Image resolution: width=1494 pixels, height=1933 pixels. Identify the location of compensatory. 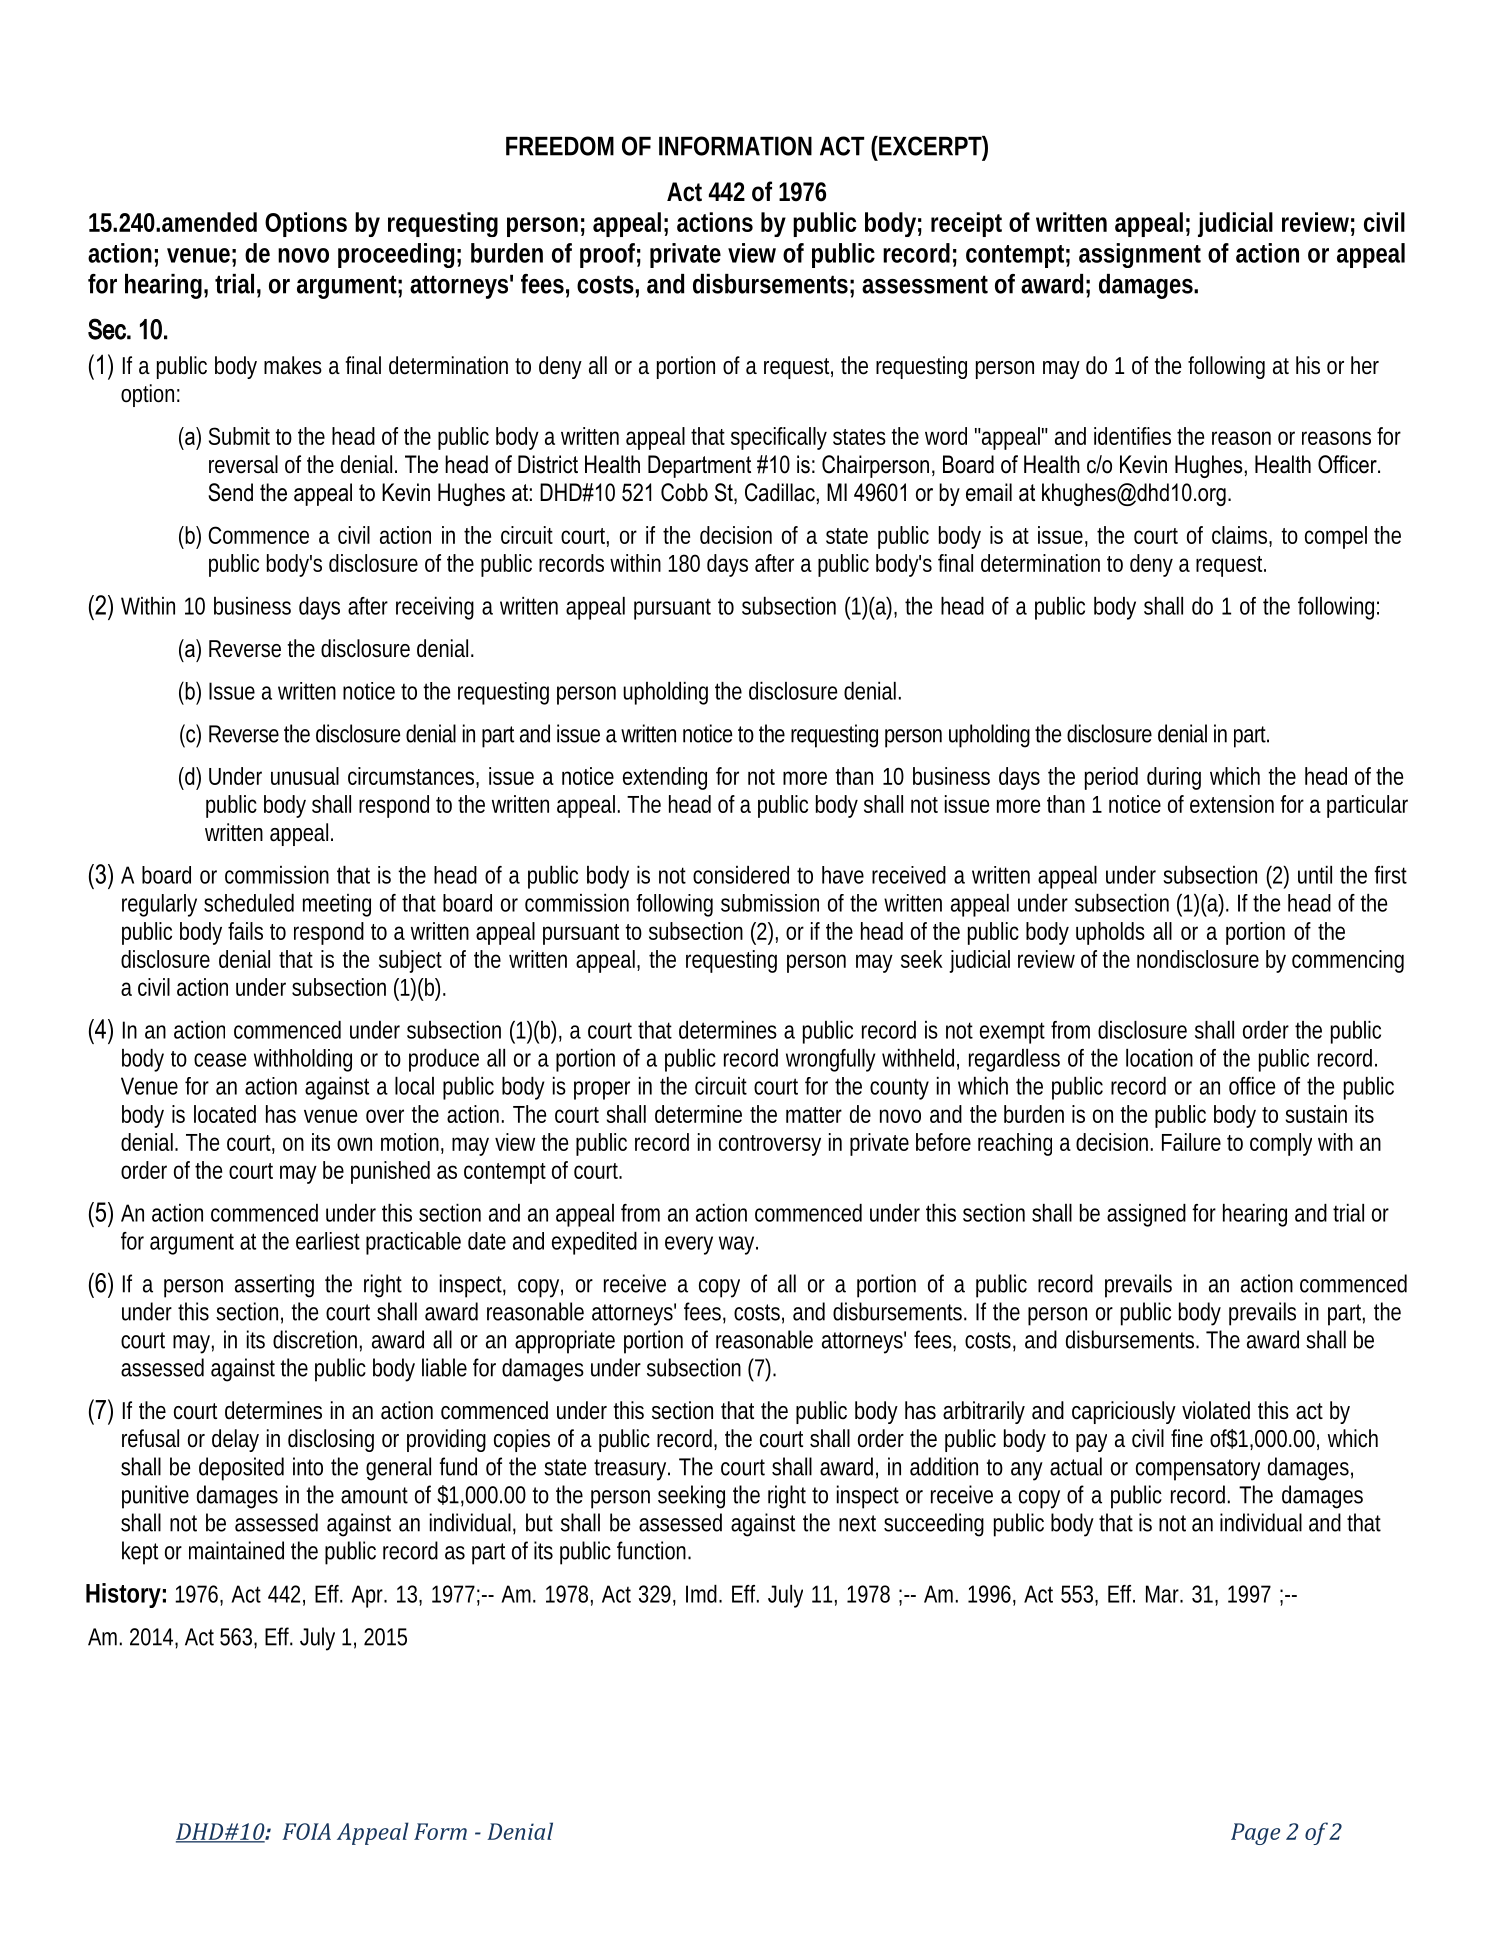
(1198, 1470).
